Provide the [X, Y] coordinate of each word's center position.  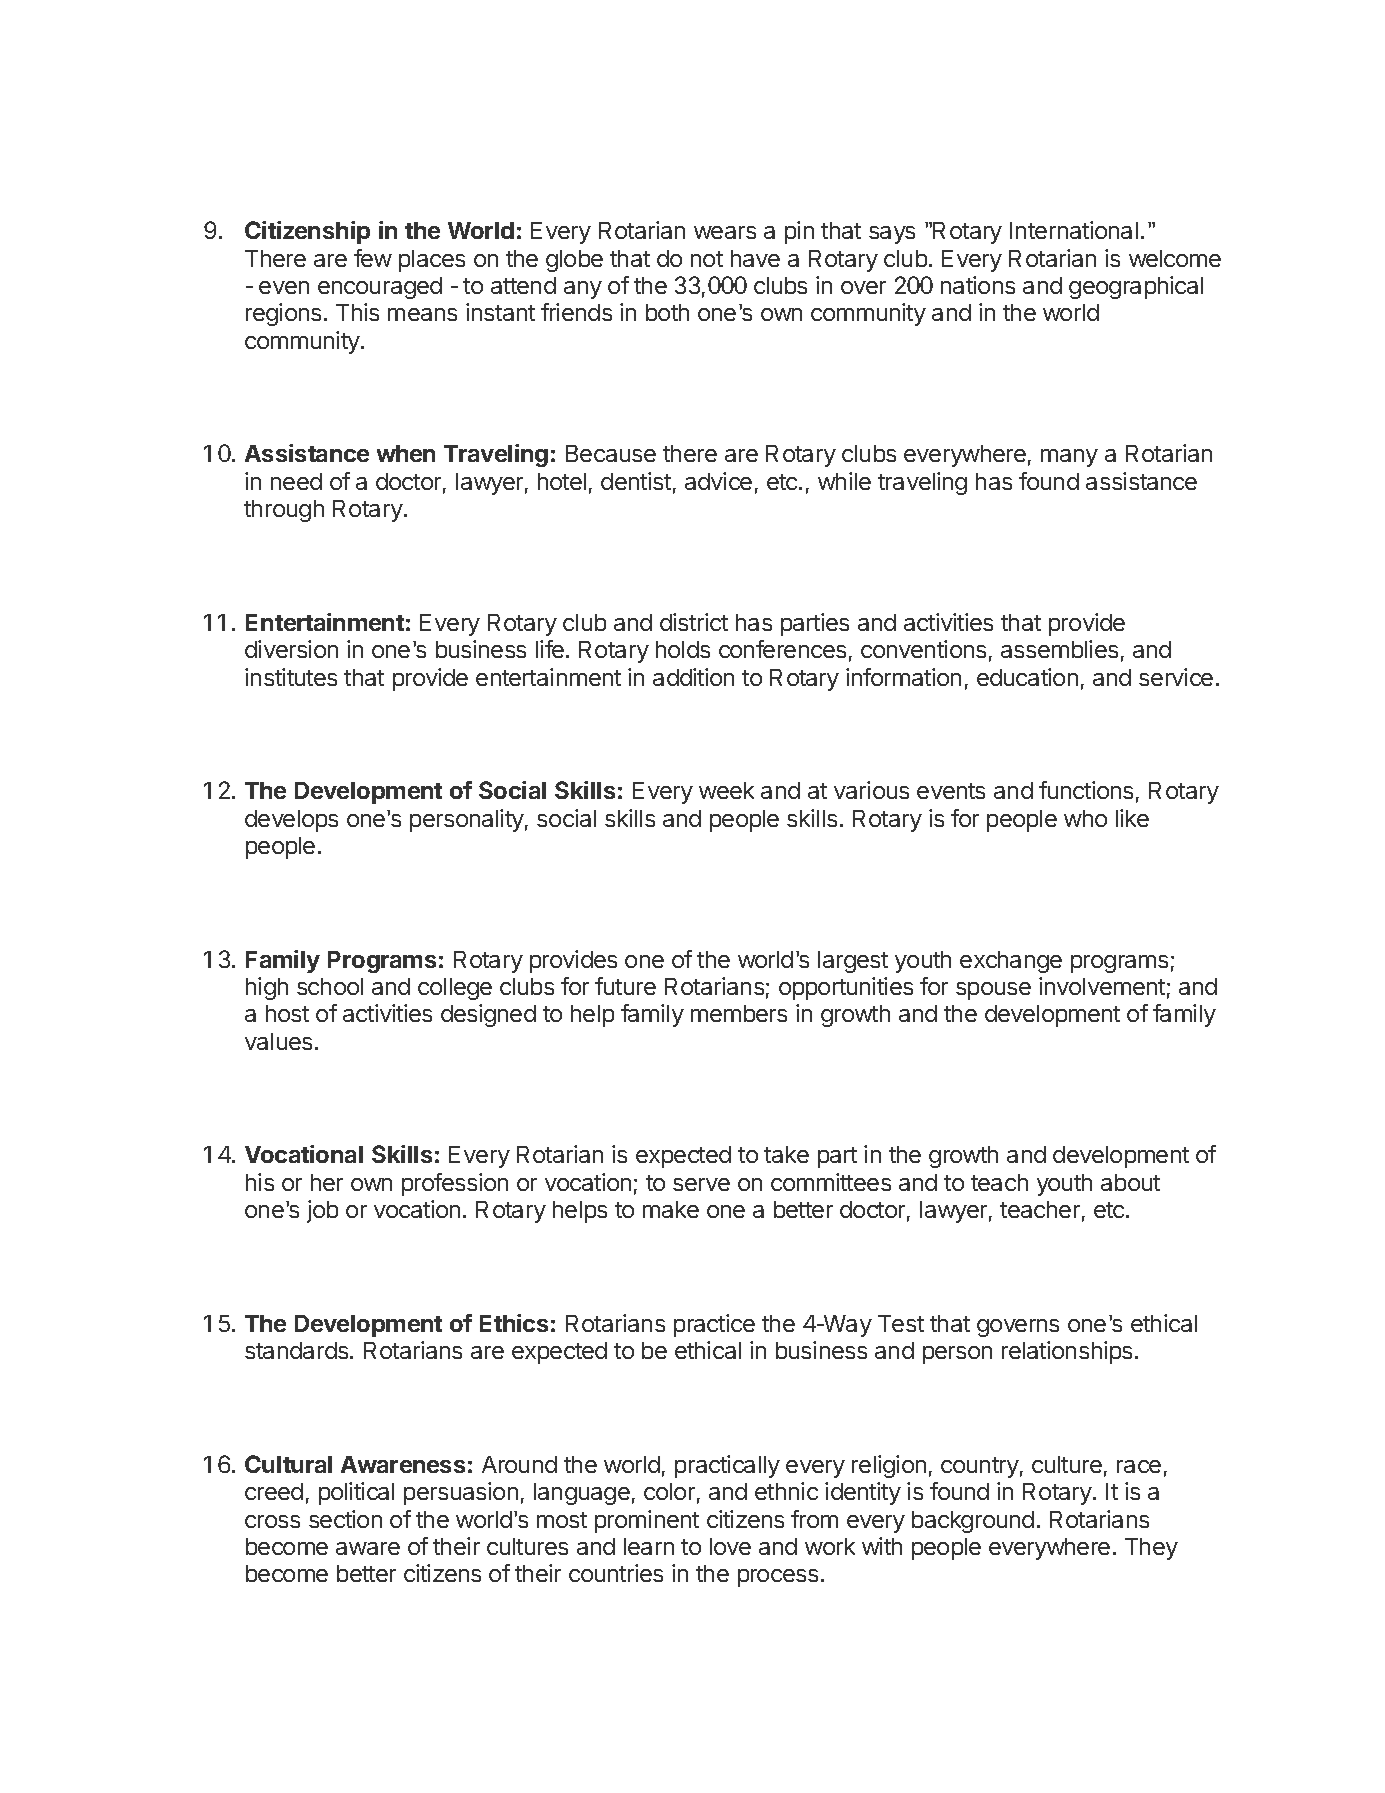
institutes [291, 677]
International [1074, 230]
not [707, 259]
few [373, 258]
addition [693, 677]
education [1027, 677]
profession [455, 1184]
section [345, 1519]
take [786, 1154]
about [1130, 1182]
